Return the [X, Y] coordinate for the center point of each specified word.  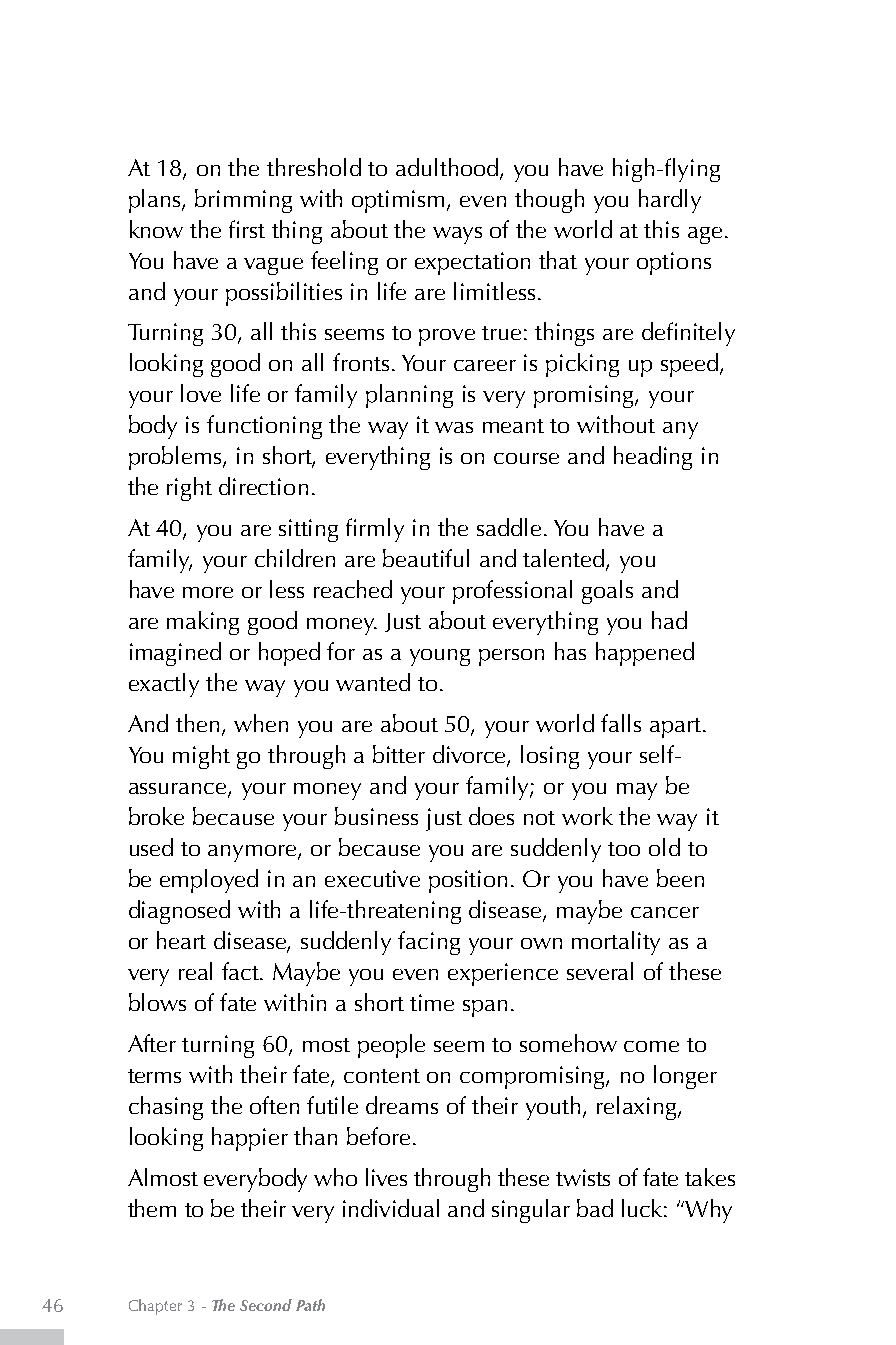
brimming [243, 201]
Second [266, 1305]
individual [391, 1208]
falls [621, 723]
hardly [670, 201]
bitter [399, 754]
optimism [400, 201]
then [197, 723]
